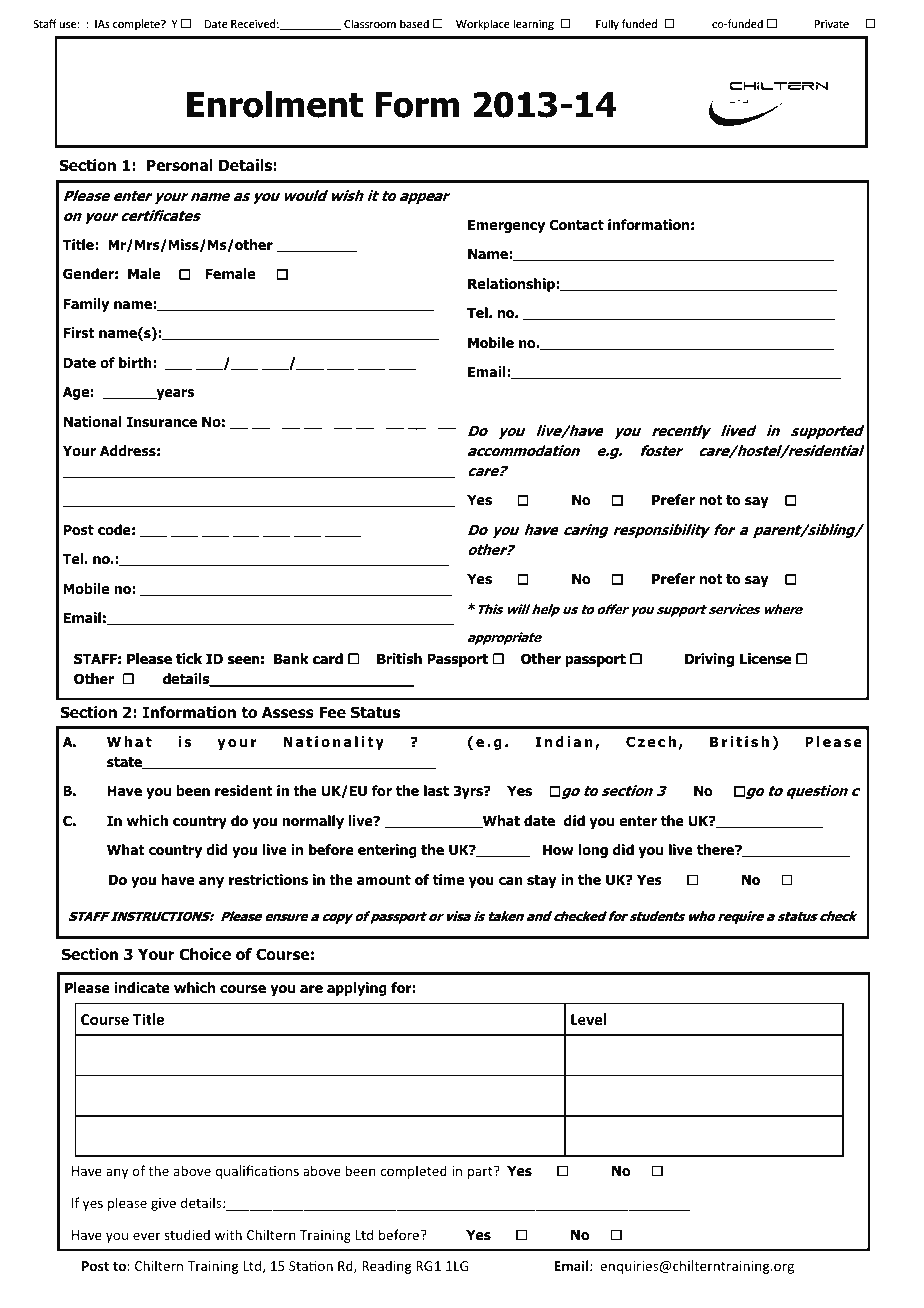 The image size is (924, 1308). What do you see at coordinates (189, 658) in the screenshot?
I see `tick` at bounding box center [189, 658].
